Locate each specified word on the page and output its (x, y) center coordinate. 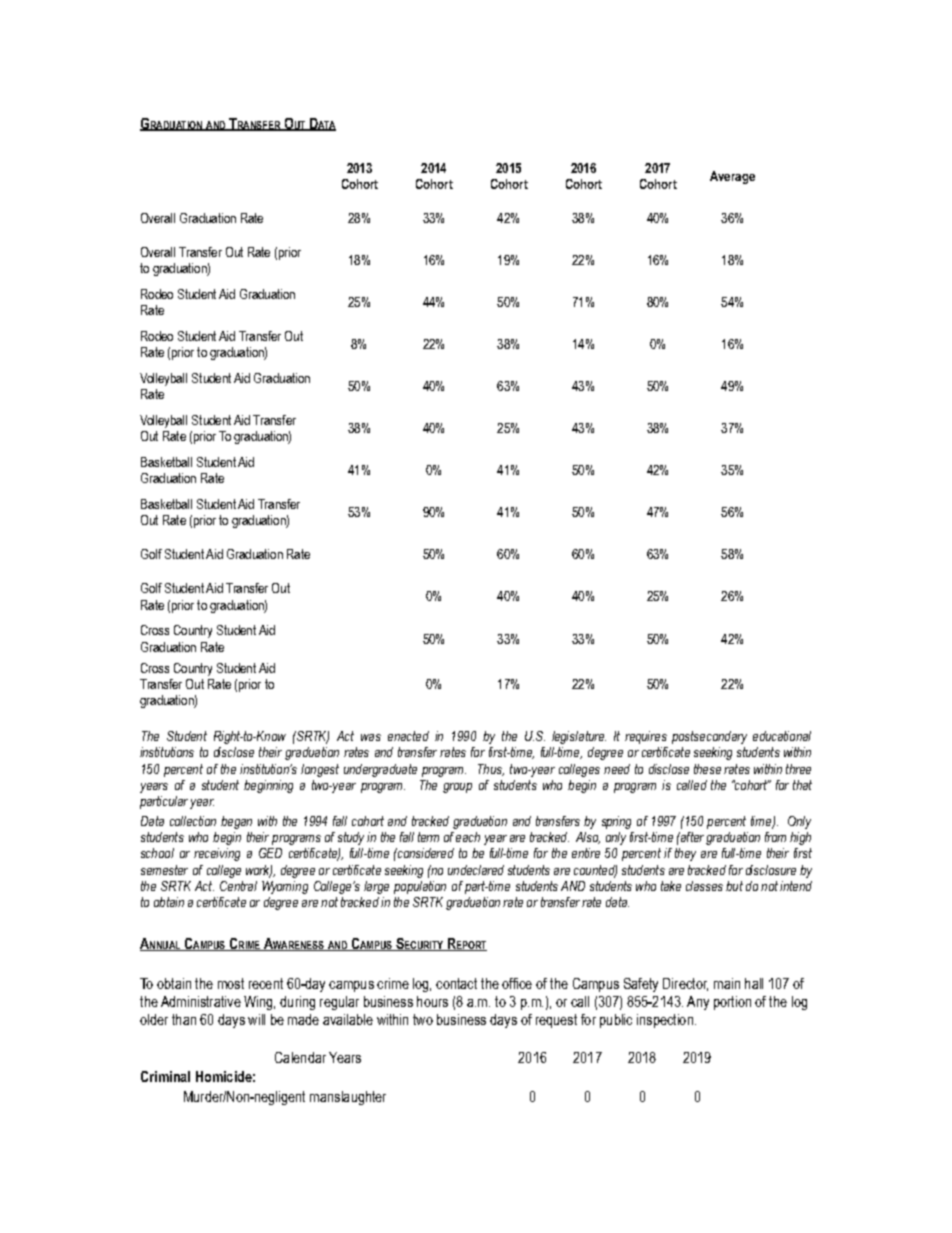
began (236, 822)
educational (782, 736)
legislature (579, 737)
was (371, 737)
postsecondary (709, 737)
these (707, 769)
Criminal (165, 1076)
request (556, 1021)
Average (732, 177)
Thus (491, 770)
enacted (408, 736)
